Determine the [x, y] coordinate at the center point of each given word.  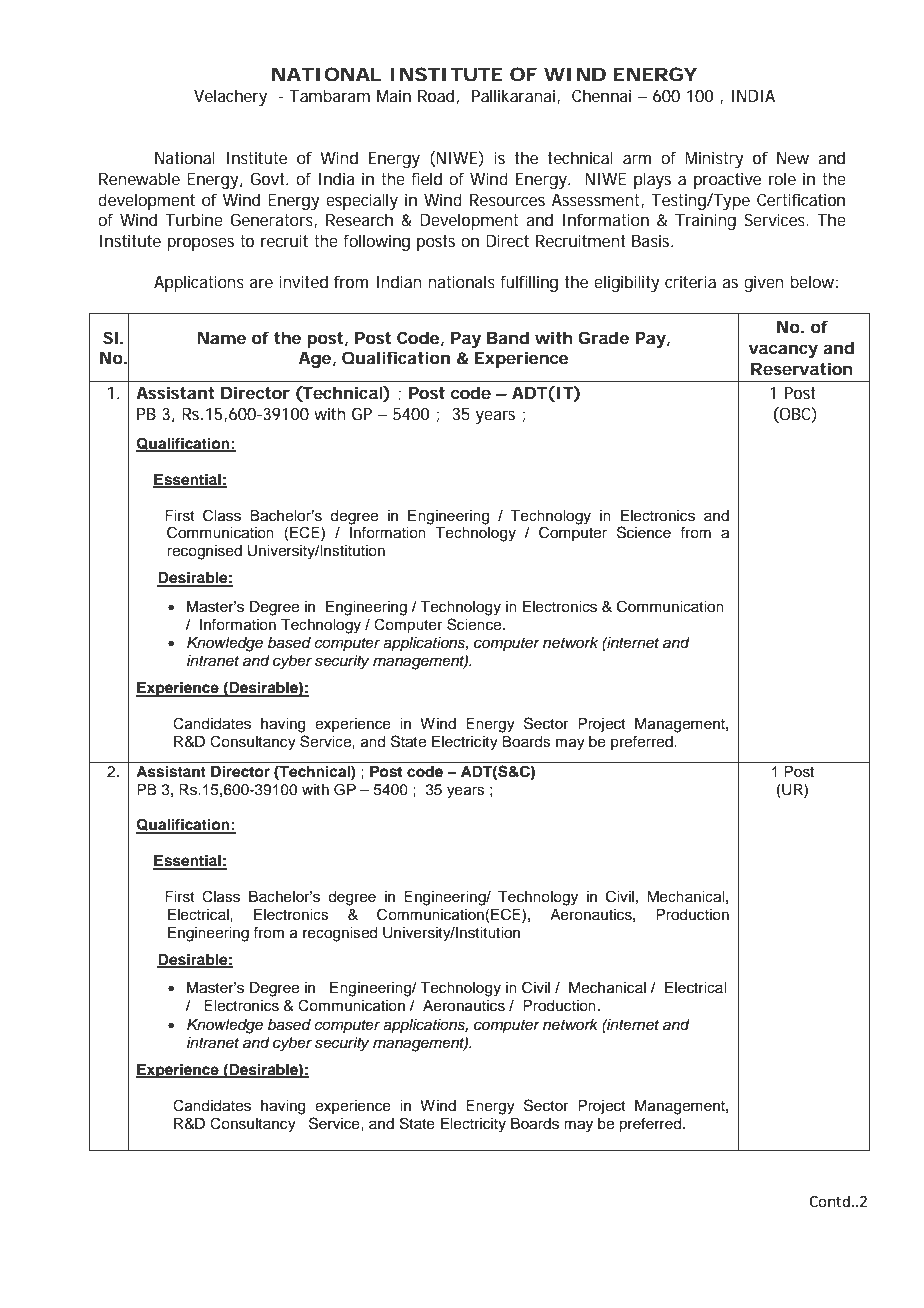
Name [222, 338]
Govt [269, 178]
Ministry [714, 159]
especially [362, 201]
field [426, 178]
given [764, 283]
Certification [801, 199]
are [261, 283]
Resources [507, 200]
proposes [200, 244]
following [376, 242]
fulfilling [529, 283]
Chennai [601, 95]
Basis [652, 240]
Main [394, 95]
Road [436, 95]
